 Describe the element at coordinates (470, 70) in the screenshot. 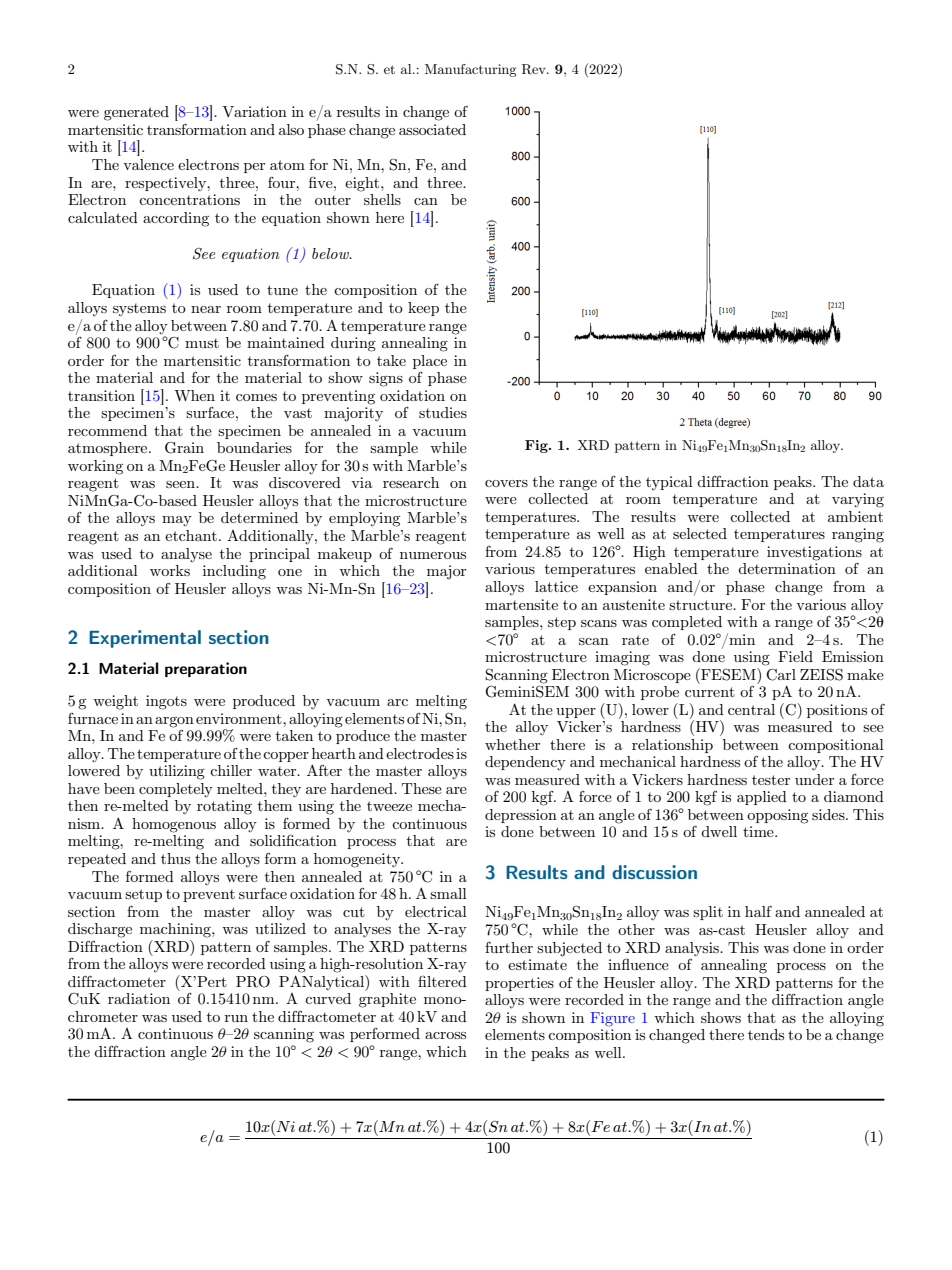

I see `Manufacturing` at that location.
